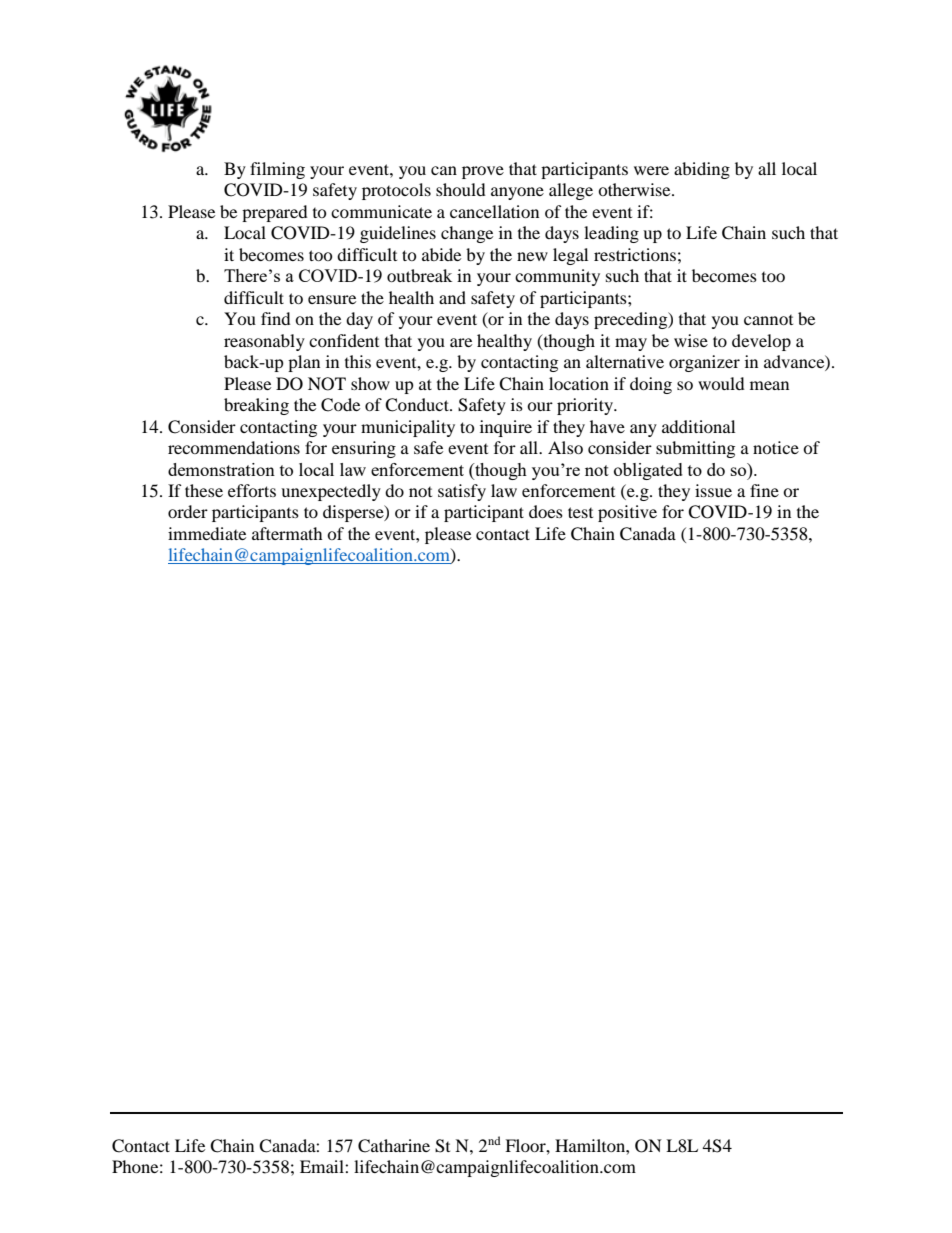 The height and width of the document is (1233, 952). I want to click on efforts, so click(252, 490).
